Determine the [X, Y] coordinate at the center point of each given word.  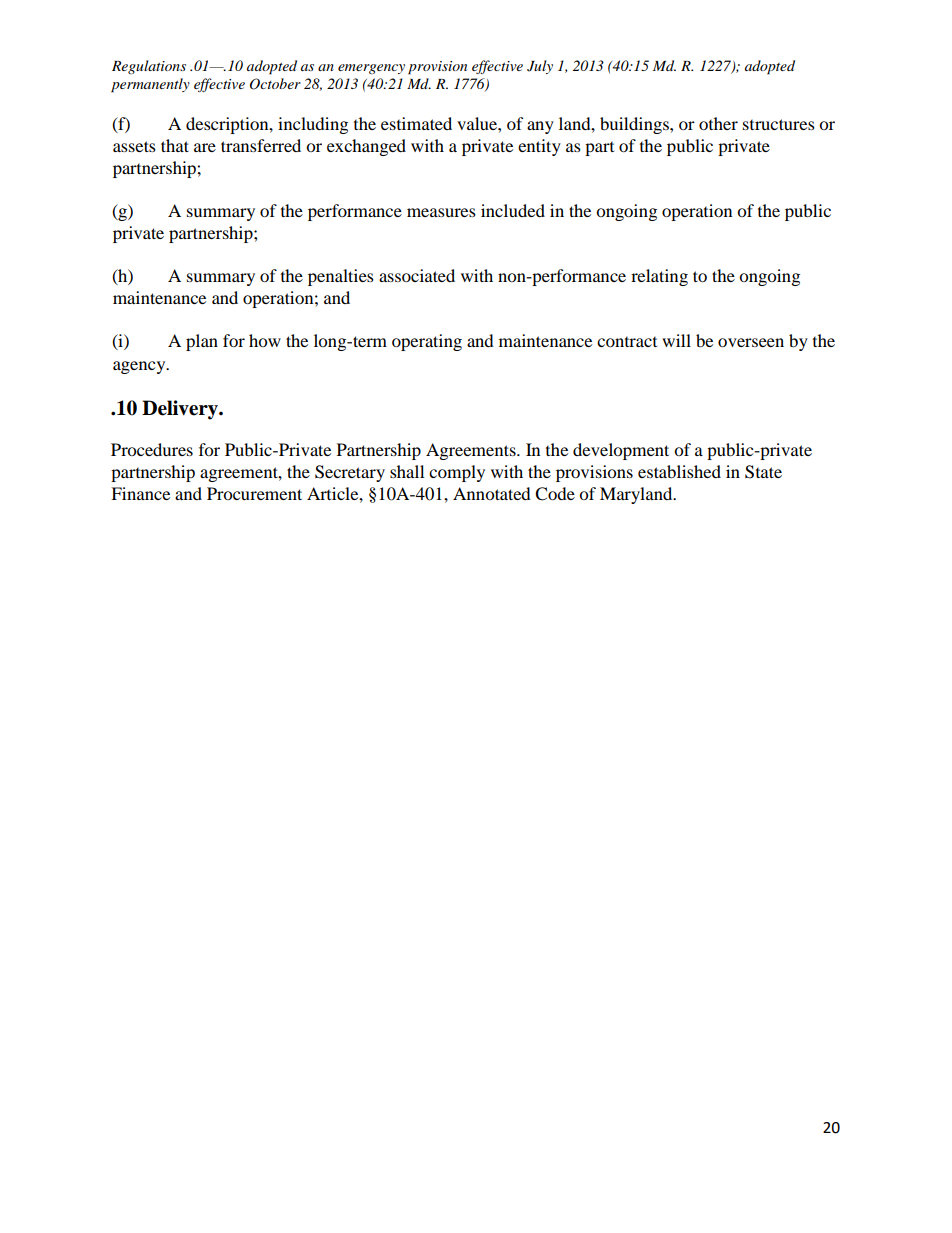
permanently [150, 85]
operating [427, 342]
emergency [371, 69]
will [676, 340]
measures [441, 212]
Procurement [254, 493]
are [205, 147]
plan [202, 342]
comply [457, 473]
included [513, 210]
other [718, 123]
